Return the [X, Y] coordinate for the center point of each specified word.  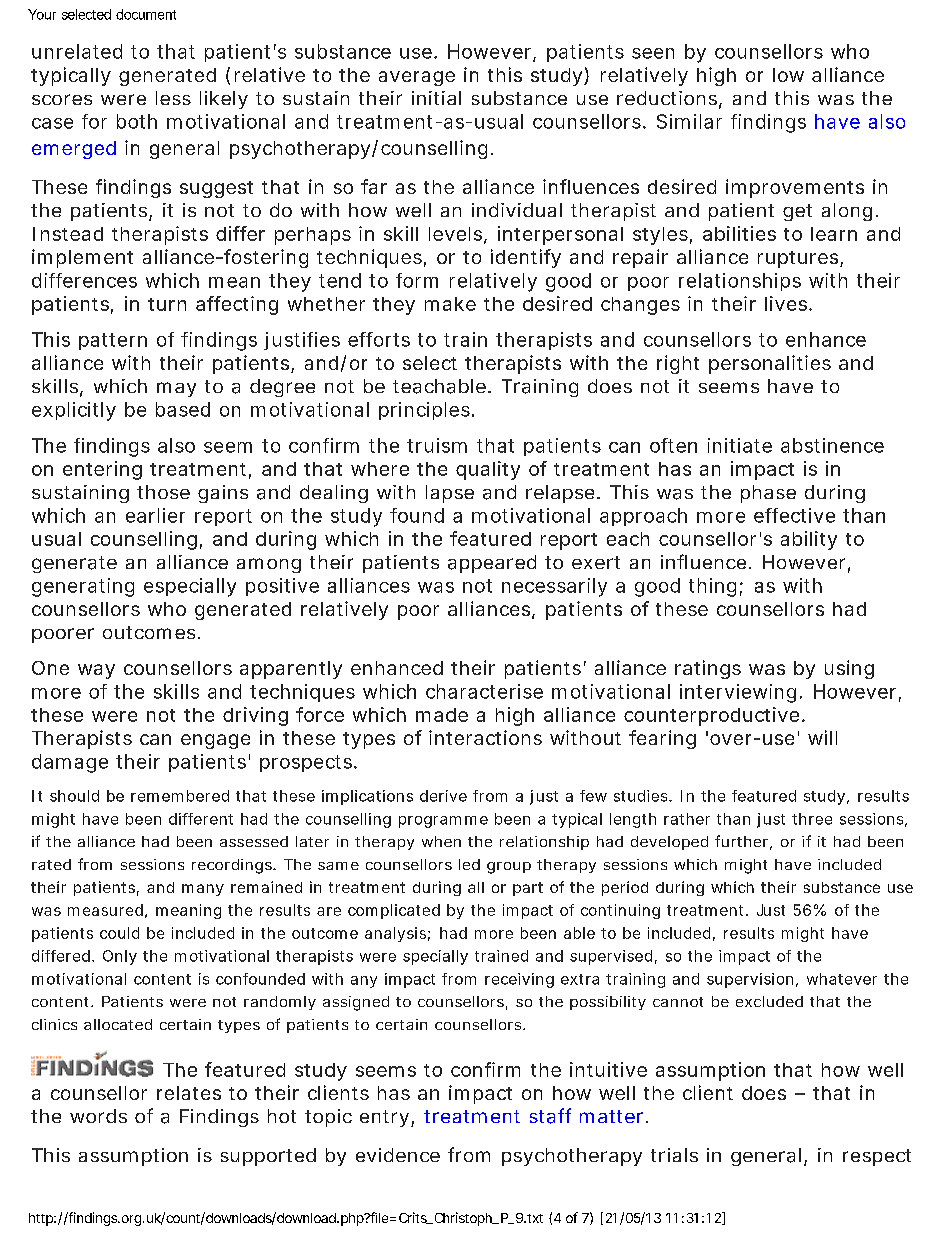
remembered [180, 796]
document [146, 14]
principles [424, 411]
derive [443, 796]
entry [384, 1118]
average [417, 78]
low [788, 75]
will [822, 737]
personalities [770, 364]
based [183, 409]
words [98, 1116]
